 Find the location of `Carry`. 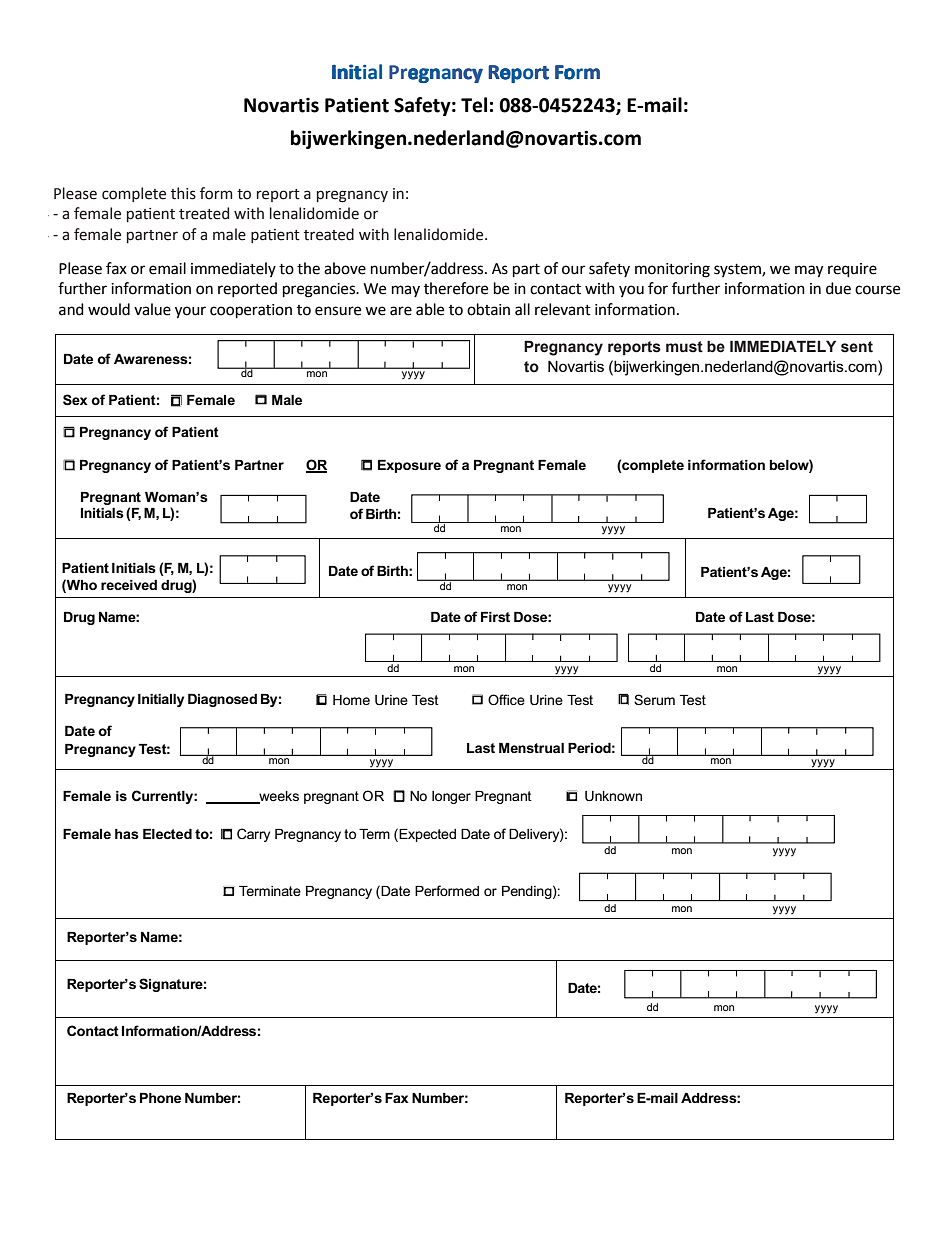

Carry is located at coordinates (253, 835).
